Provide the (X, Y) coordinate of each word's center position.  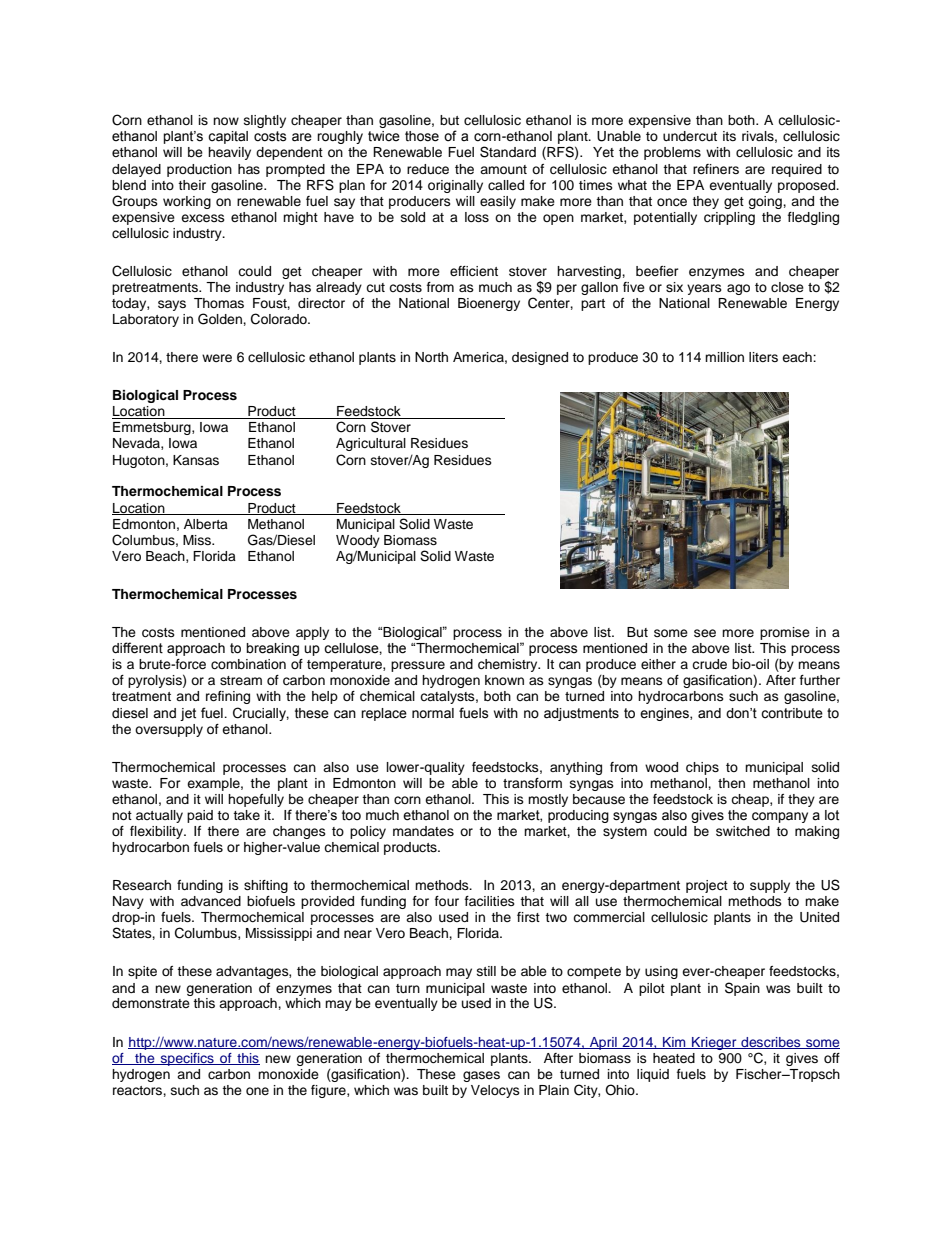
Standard (508, 152)
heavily (229, 153)
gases (481, 1076)
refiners (716, 169)
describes (771, 1043)
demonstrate (151, 1003)
